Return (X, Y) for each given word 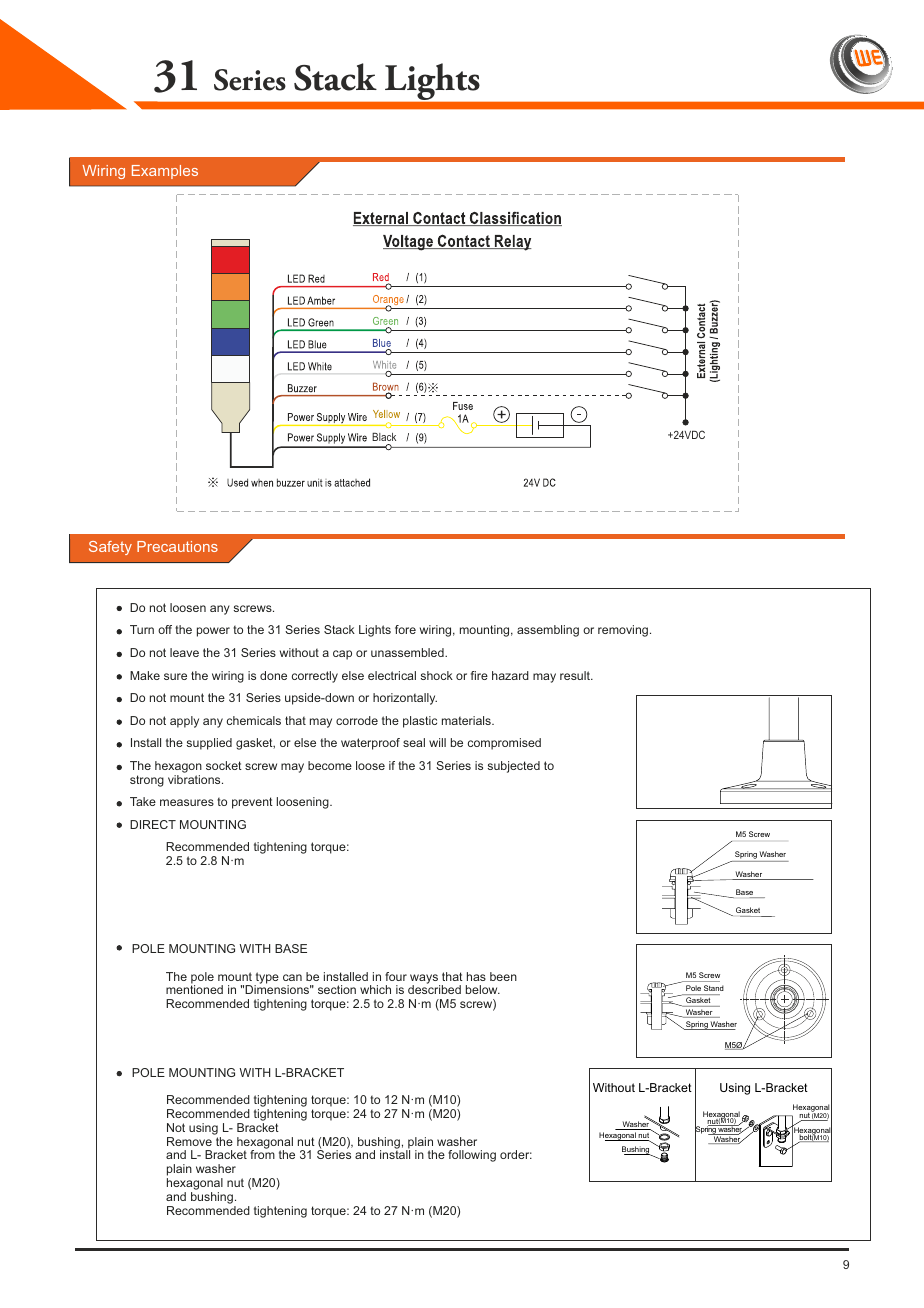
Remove (189, 1141)
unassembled (408, 652)
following (472, 1156)
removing (623, 631)
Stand (713, 990)
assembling (548, 631)
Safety (110, 548)
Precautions (177, 546)
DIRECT (153, 824)
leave (184, 652)
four (396, 976)
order (516, 1154)
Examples (165, 172)
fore (405, 629)
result (576, 675)
